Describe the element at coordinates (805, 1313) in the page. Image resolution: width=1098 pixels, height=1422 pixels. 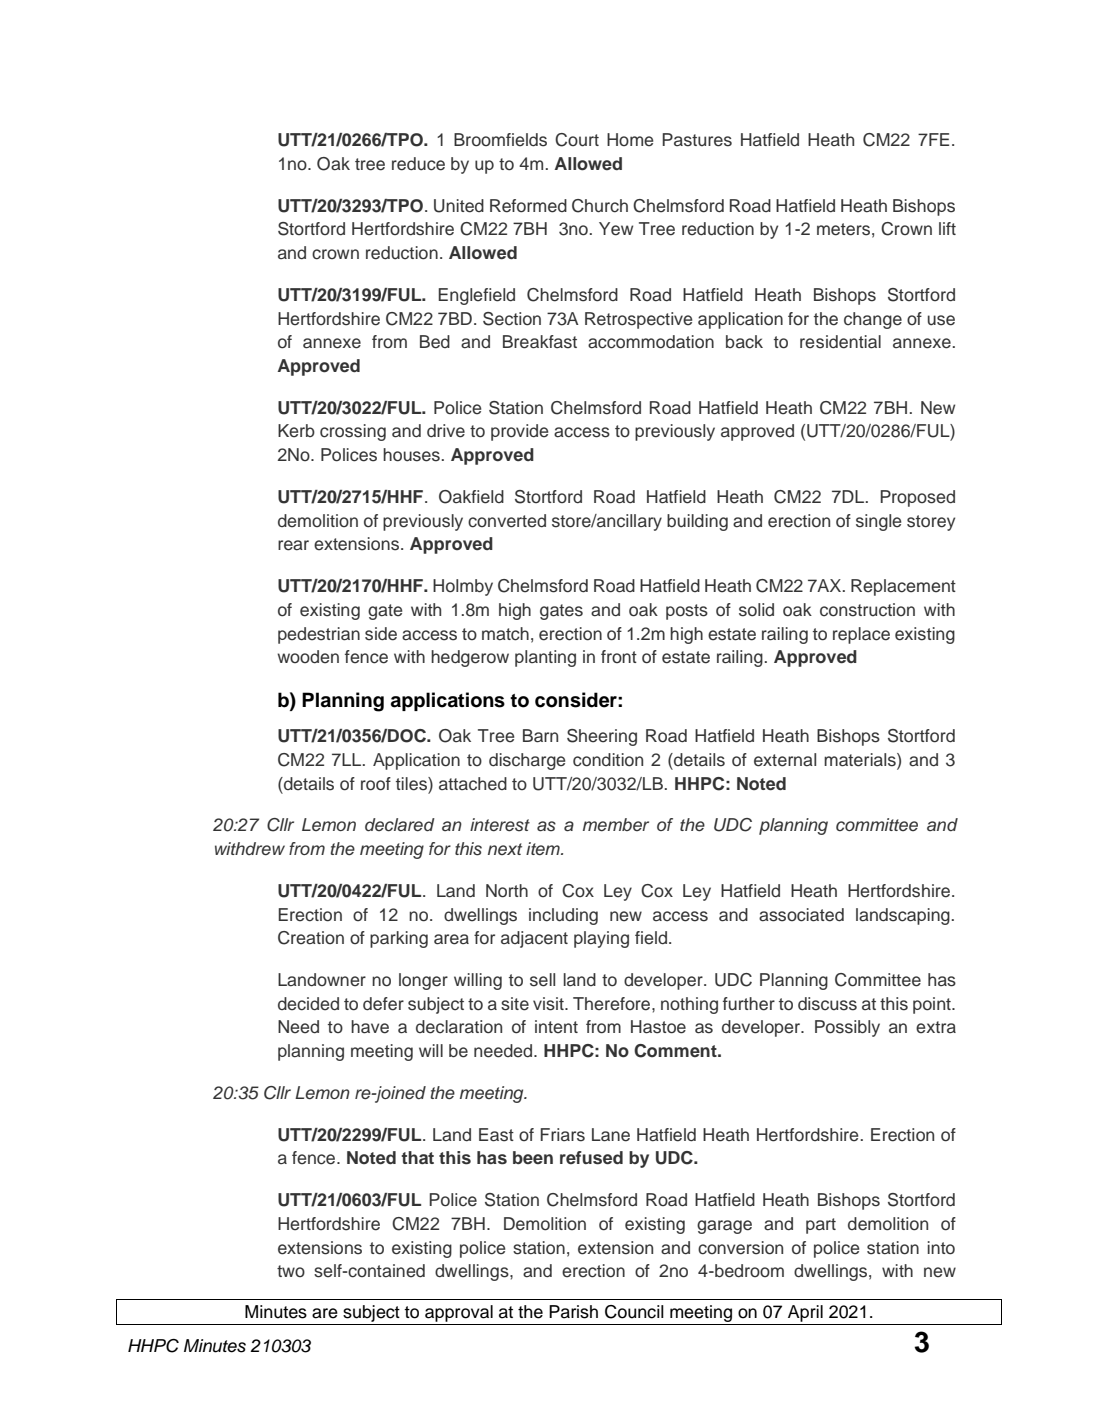
I see `April` at that location.
